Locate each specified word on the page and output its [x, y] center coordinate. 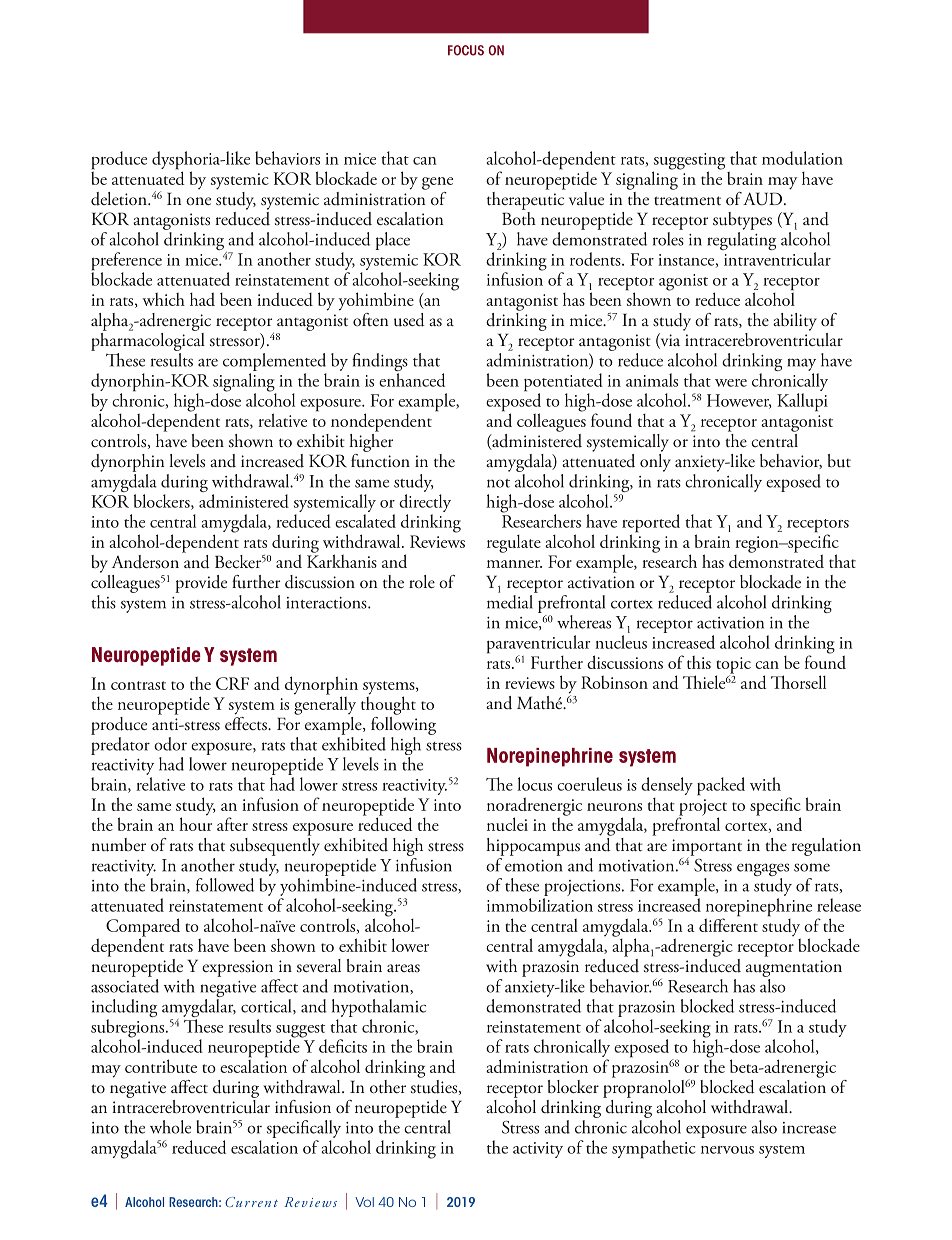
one [198, 201]
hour [195, 823]
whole [170, 1127]
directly [425, 503]
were [731, 383]
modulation [802, 158]
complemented [274, 362]
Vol [364, 1202]
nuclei [507, 824]
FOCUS [466, 50]
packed [721, 786]
